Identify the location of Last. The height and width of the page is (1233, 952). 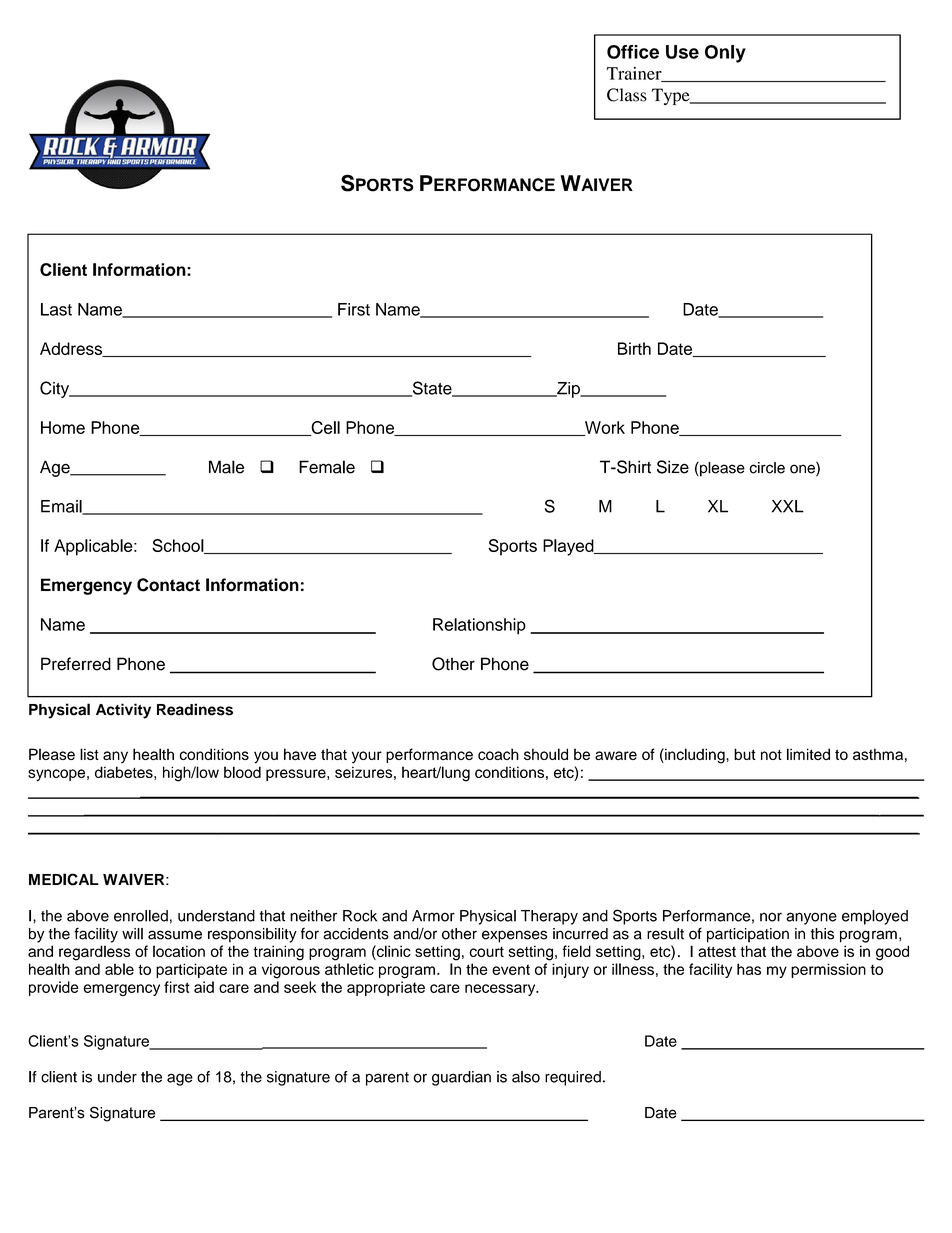
(56, 309).
